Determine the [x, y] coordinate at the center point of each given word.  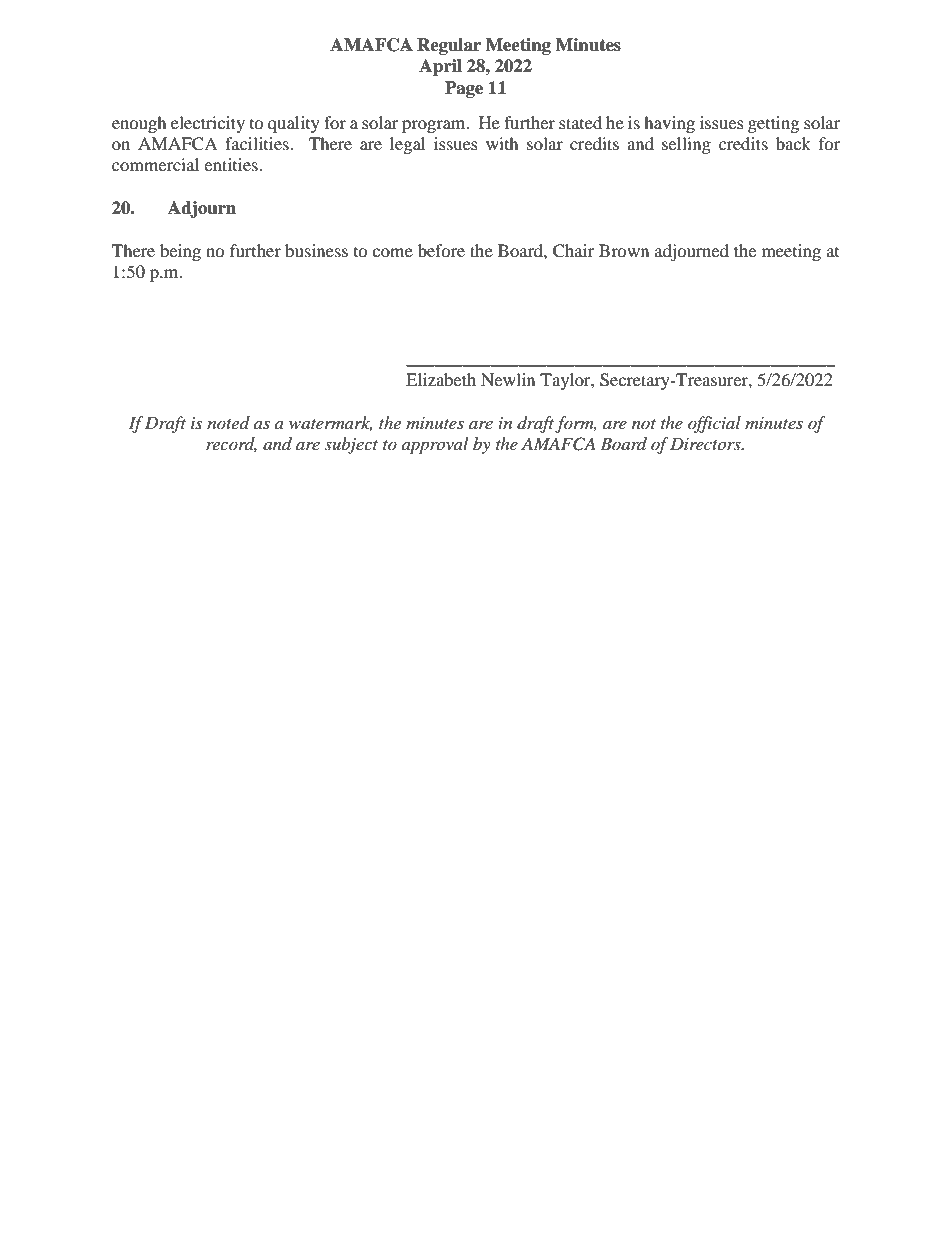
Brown [624, 250]
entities [232, 164]
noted [228, 422]
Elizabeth [441, 379]
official [714, 424]
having [669, 124]
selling [686, 145]
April [440, 67]
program [435, 126]
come [392, 252]
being [180, 252]
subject [351, 445]
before [441, 250]
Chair [574, 251]
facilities [258, 143]
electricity [208, 124]
